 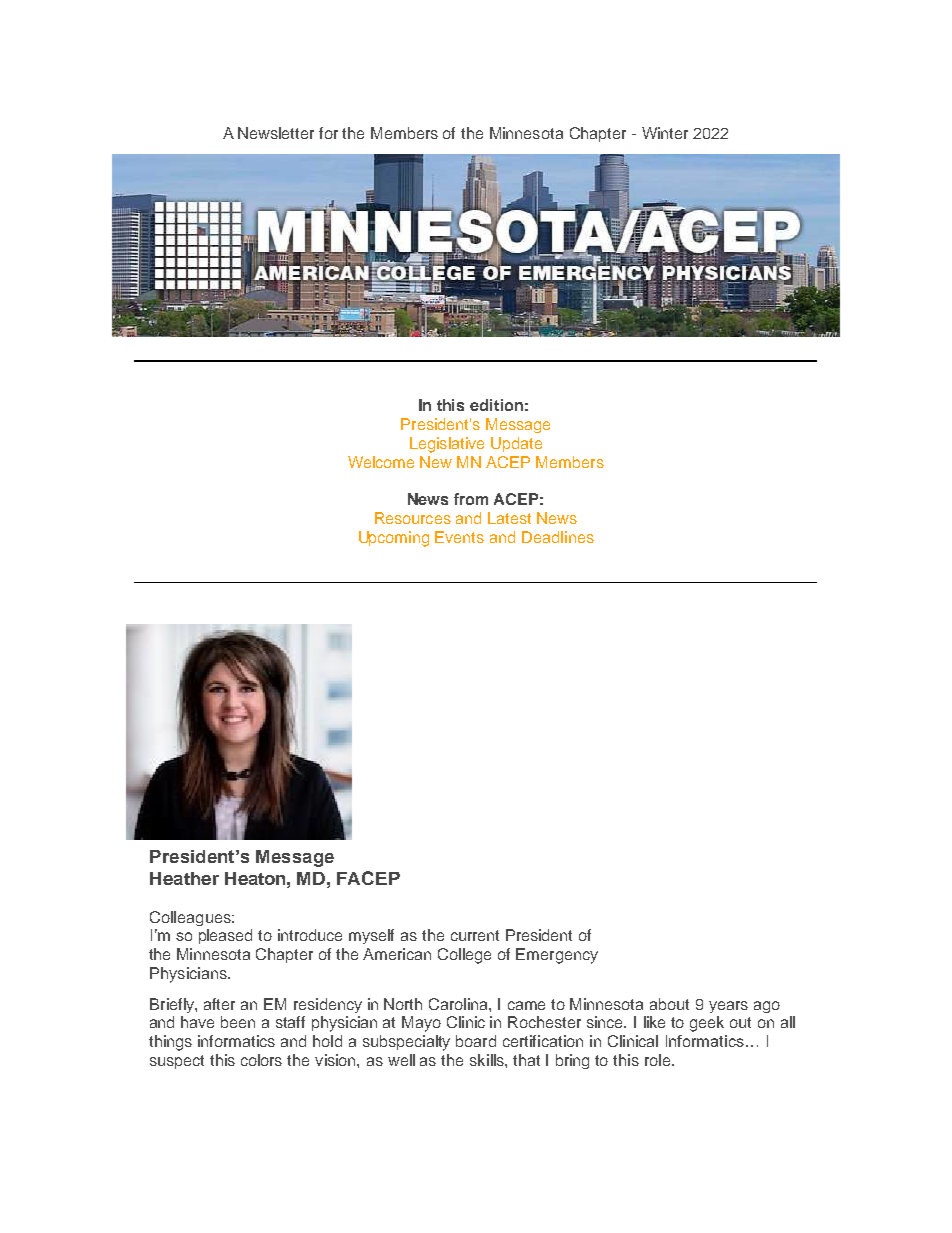 I want to click on Legislative, so click(x=447, y=445).
